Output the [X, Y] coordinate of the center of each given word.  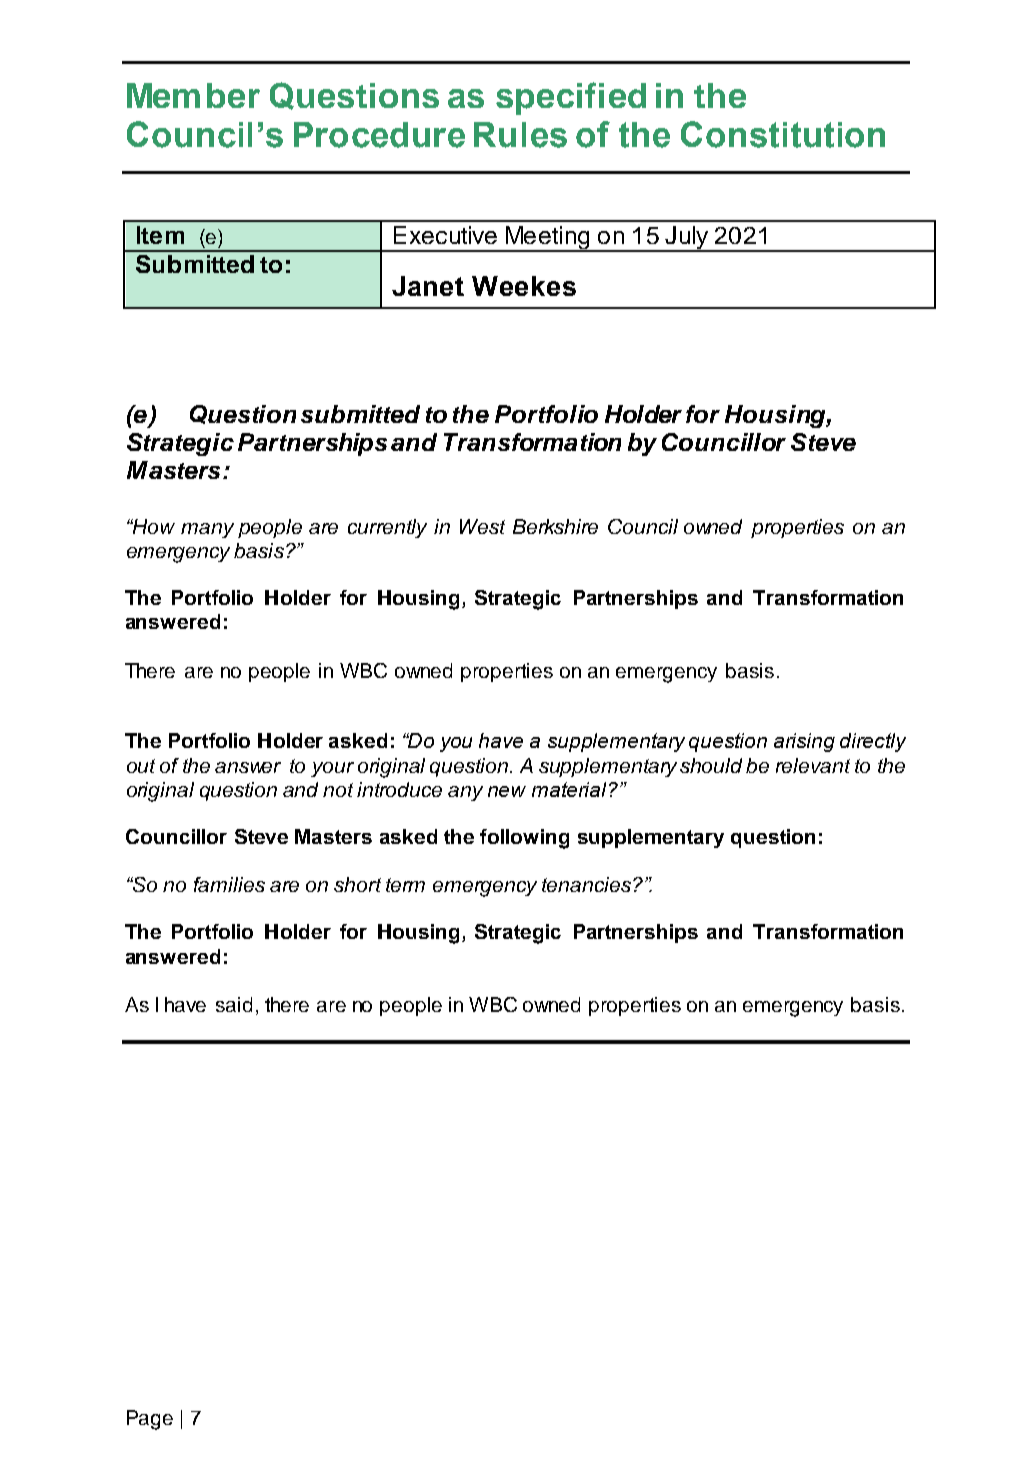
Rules [520, 135]
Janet [428, 286]
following [524, 839]
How [152, 526]
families [229, 884]
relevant [813, 765]
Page [150, 1420]
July [687, 239]
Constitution [783, 134]
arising [804, 742]
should [711, 765]
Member [193, 95]
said [234, 1004]
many [207, 530]
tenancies [586, 884]
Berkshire [555, 526]
